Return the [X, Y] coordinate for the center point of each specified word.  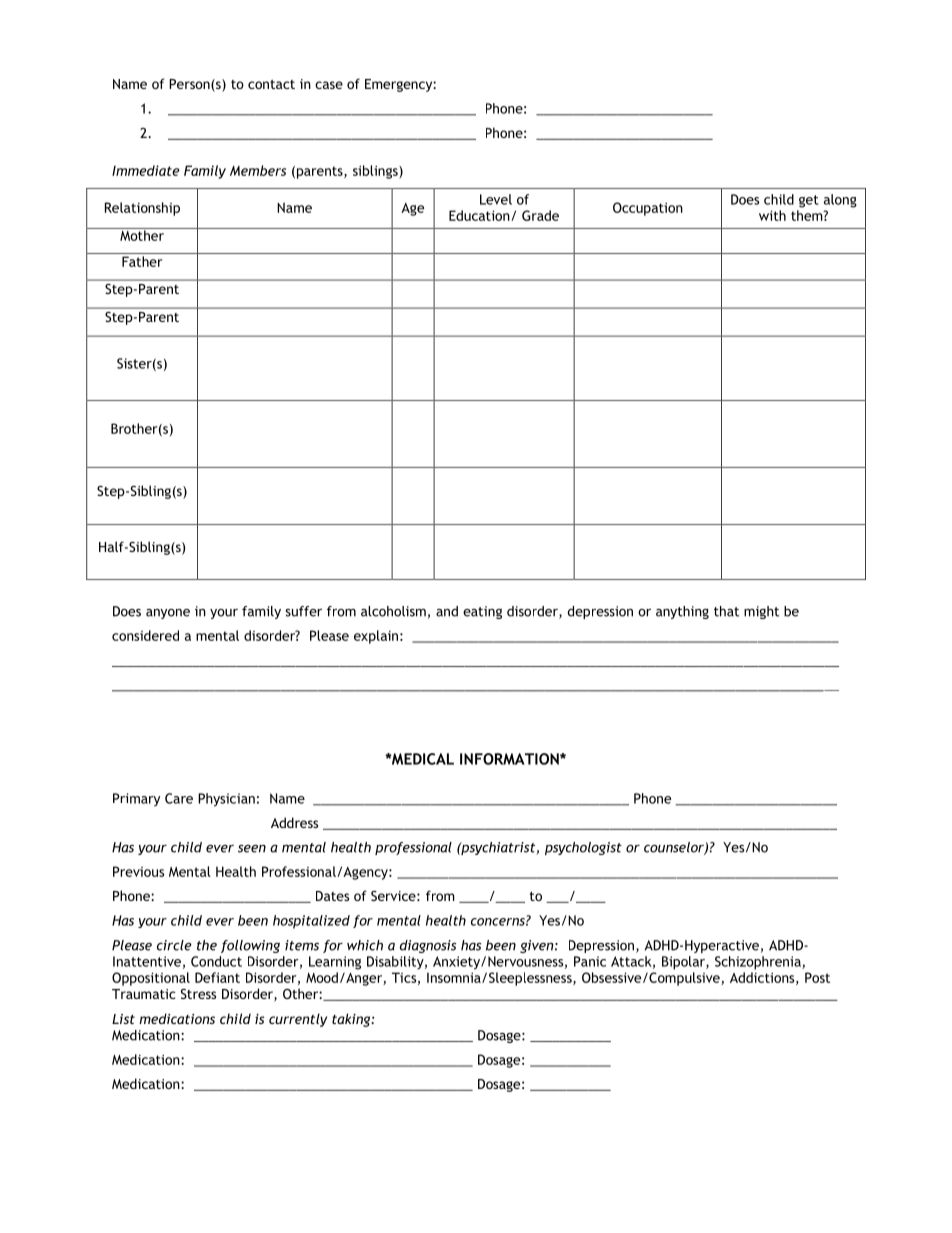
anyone [168, 614]
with [772, 215]
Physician [226, 800]
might [761, 612]
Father [142, 261]
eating [482, 612]
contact [271, 84]
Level [496, 199]
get [809, 201]
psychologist [583, 848]
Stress [198, 994]
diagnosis [428, 946]
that [726, 611]
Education [480, 215]
